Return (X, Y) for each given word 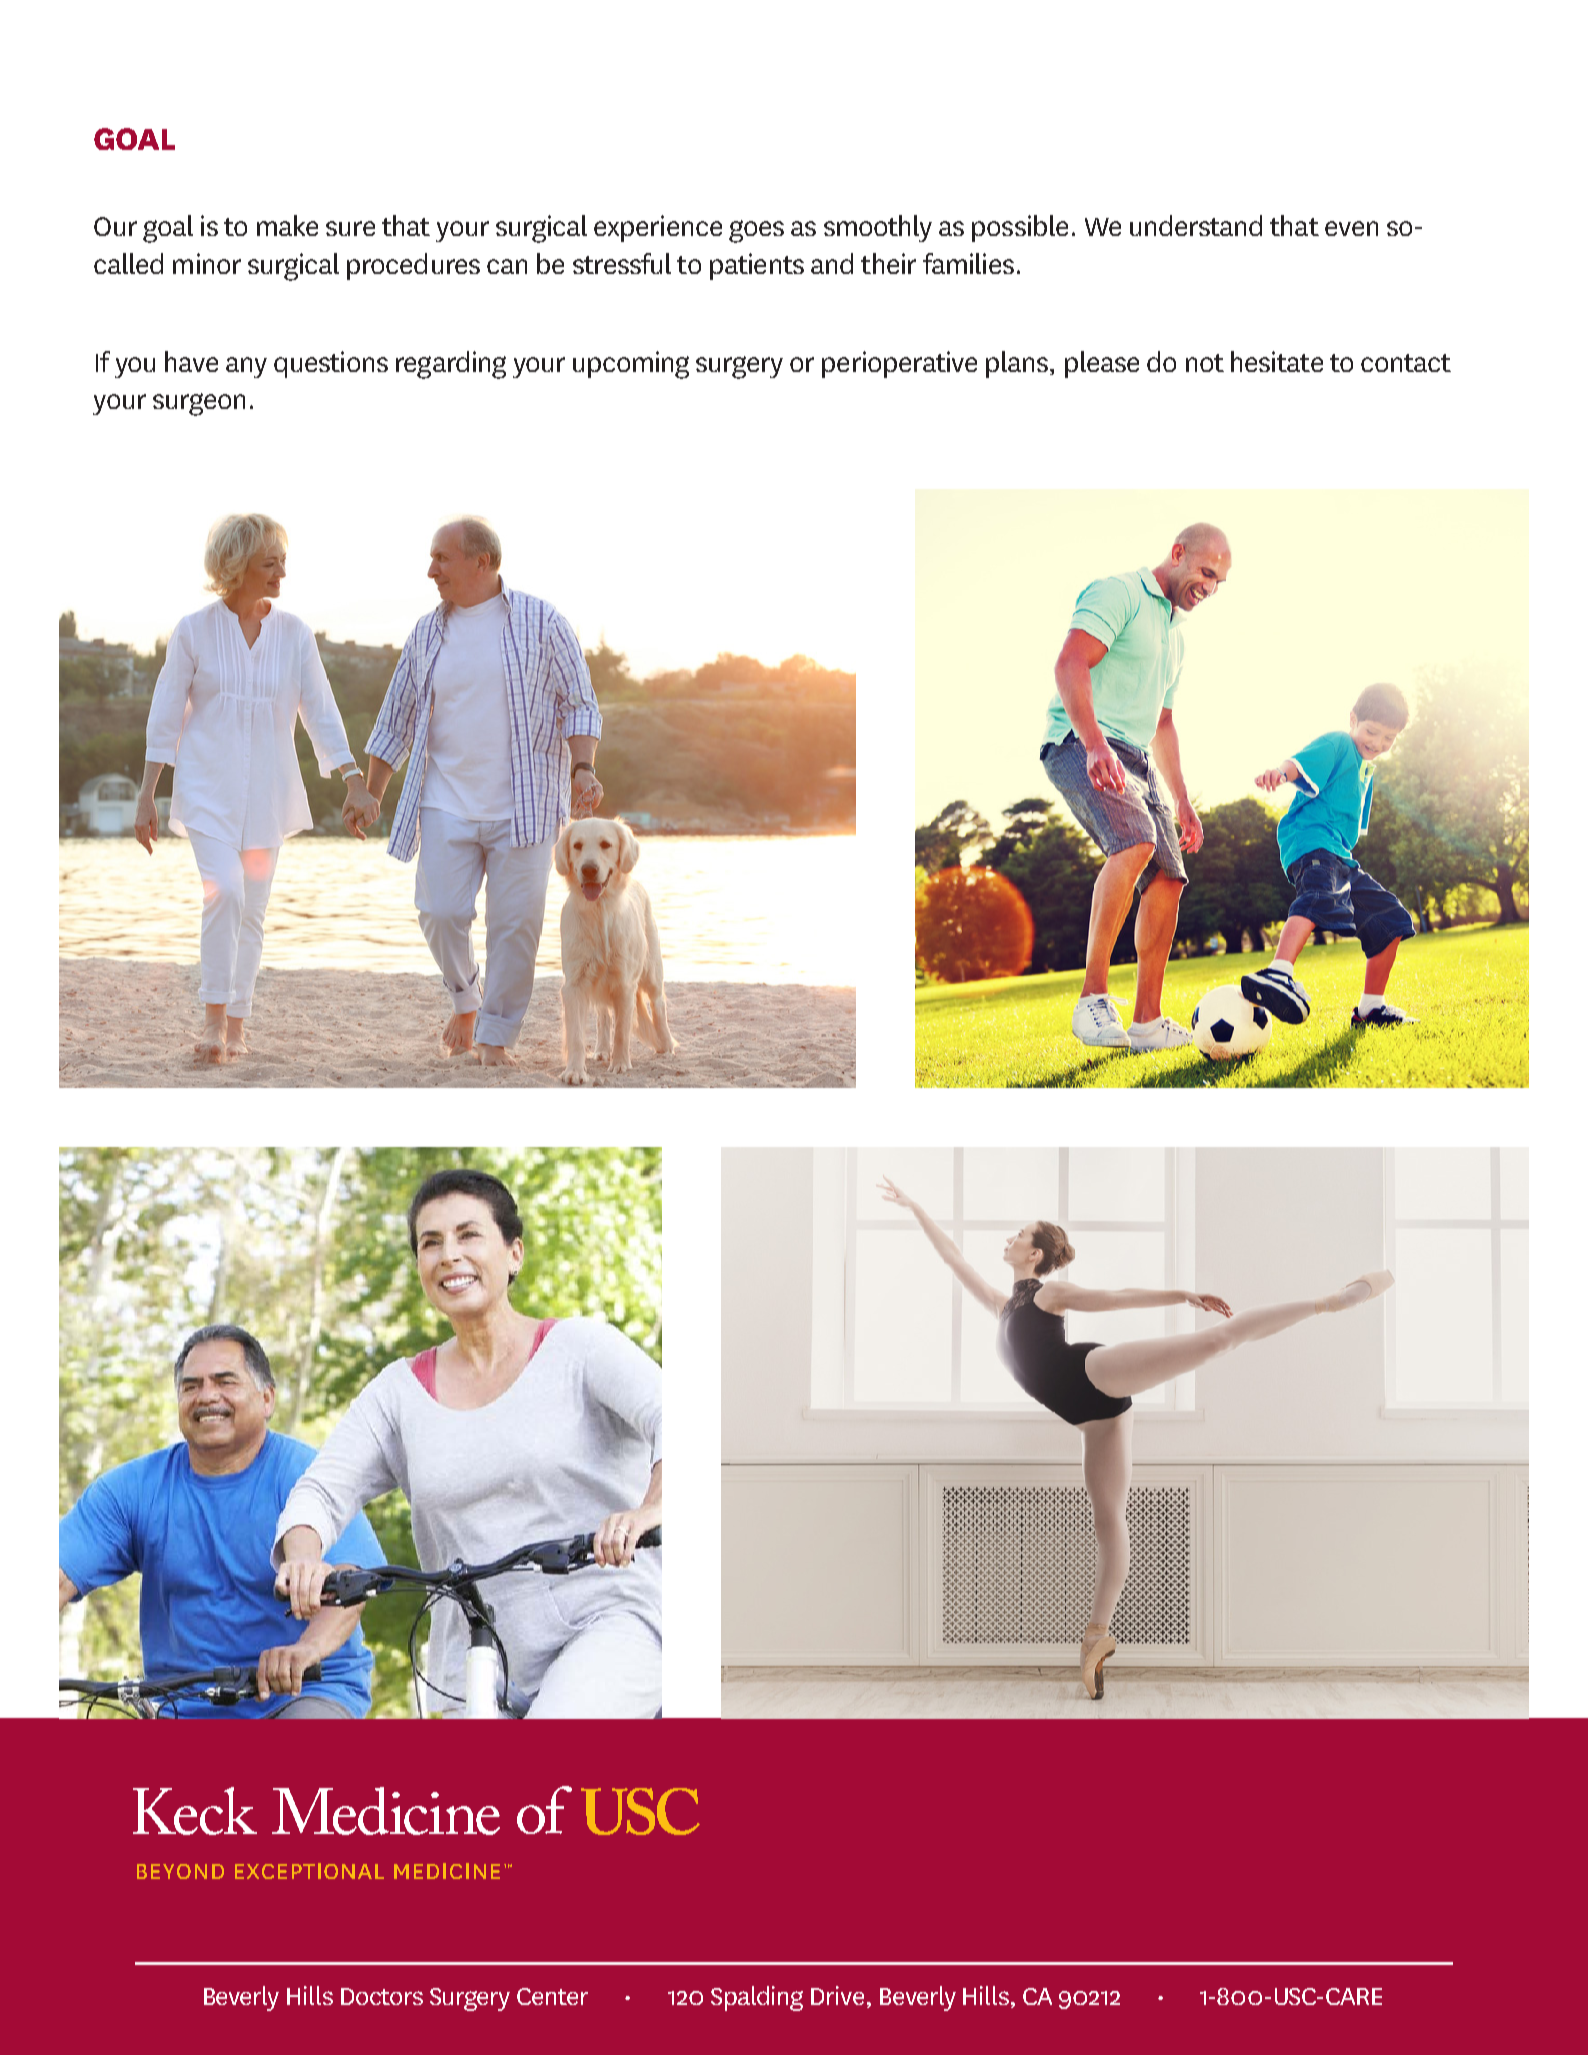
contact (1406, 363)
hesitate (1277, 361)
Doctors (382, 1996)
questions (331, 364)
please (1102, 364)
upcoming (631, 365)
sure (350, 228)
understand (1196, 225)
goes (756, 231)
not (1205, 363)
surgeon (199, 404)
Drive (837, 1995)
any (246, 367)
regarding (451, 365)
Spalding (757, 1998)
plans (1017, 364)
